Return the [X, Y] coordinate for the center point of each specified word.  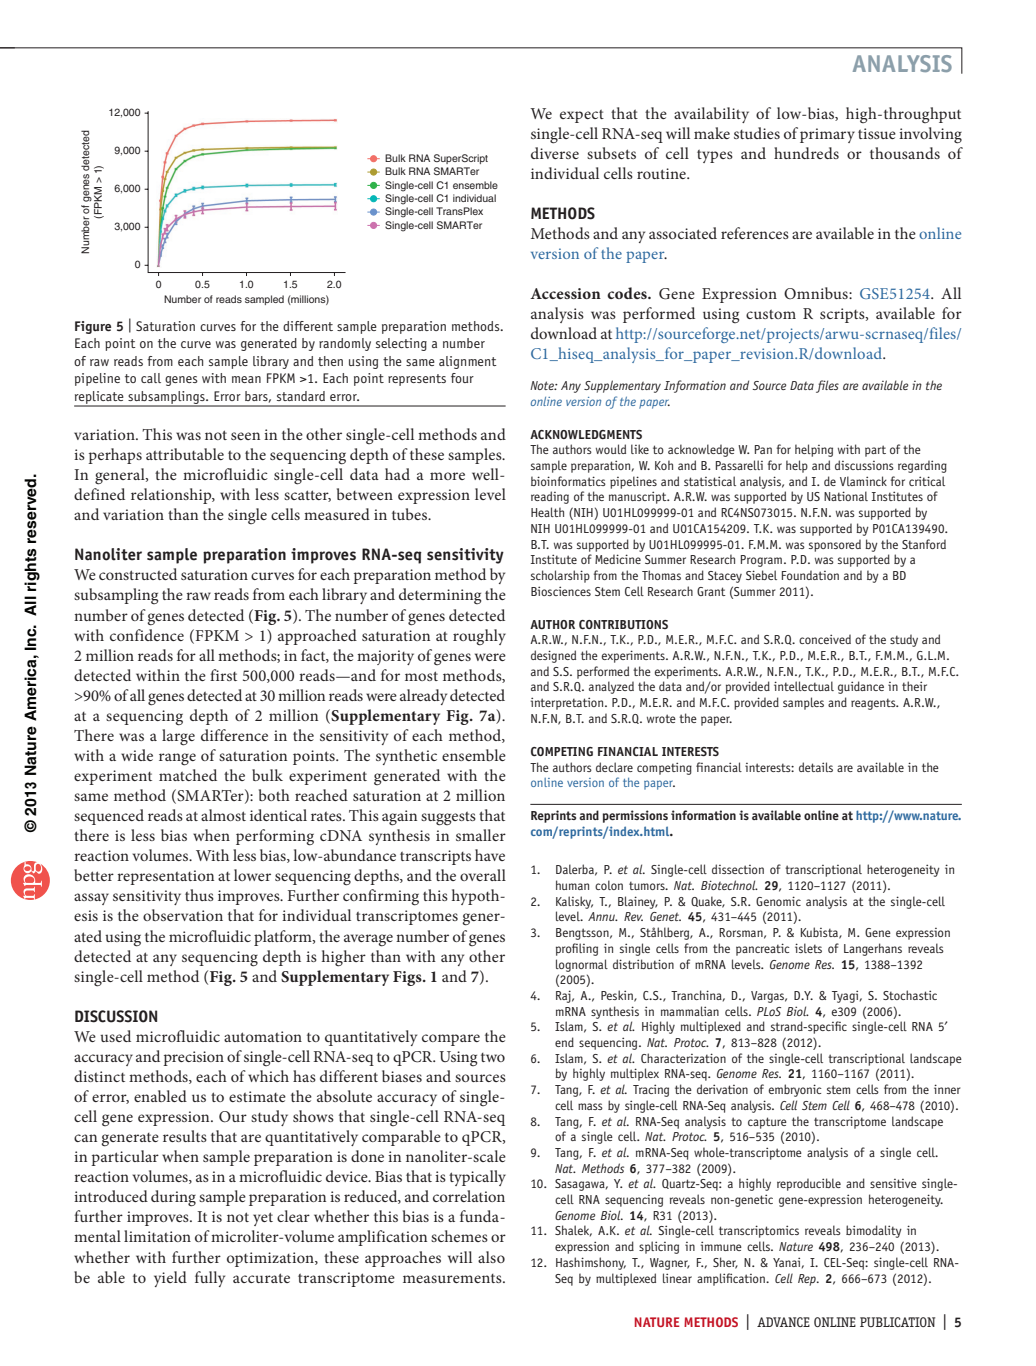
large [178, 737]
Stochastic [910, 995]
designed [553, 656]
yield [170, 1279]
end [564, 1042]
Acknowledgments [586, 434]
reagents [874, 704]
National [846, 496]
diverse [555, 153]
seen [245, 436]
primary [827, 135]
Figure [93, 327]
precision [193, 1058]
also [491, 1257]
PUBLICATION [897, 1322]
